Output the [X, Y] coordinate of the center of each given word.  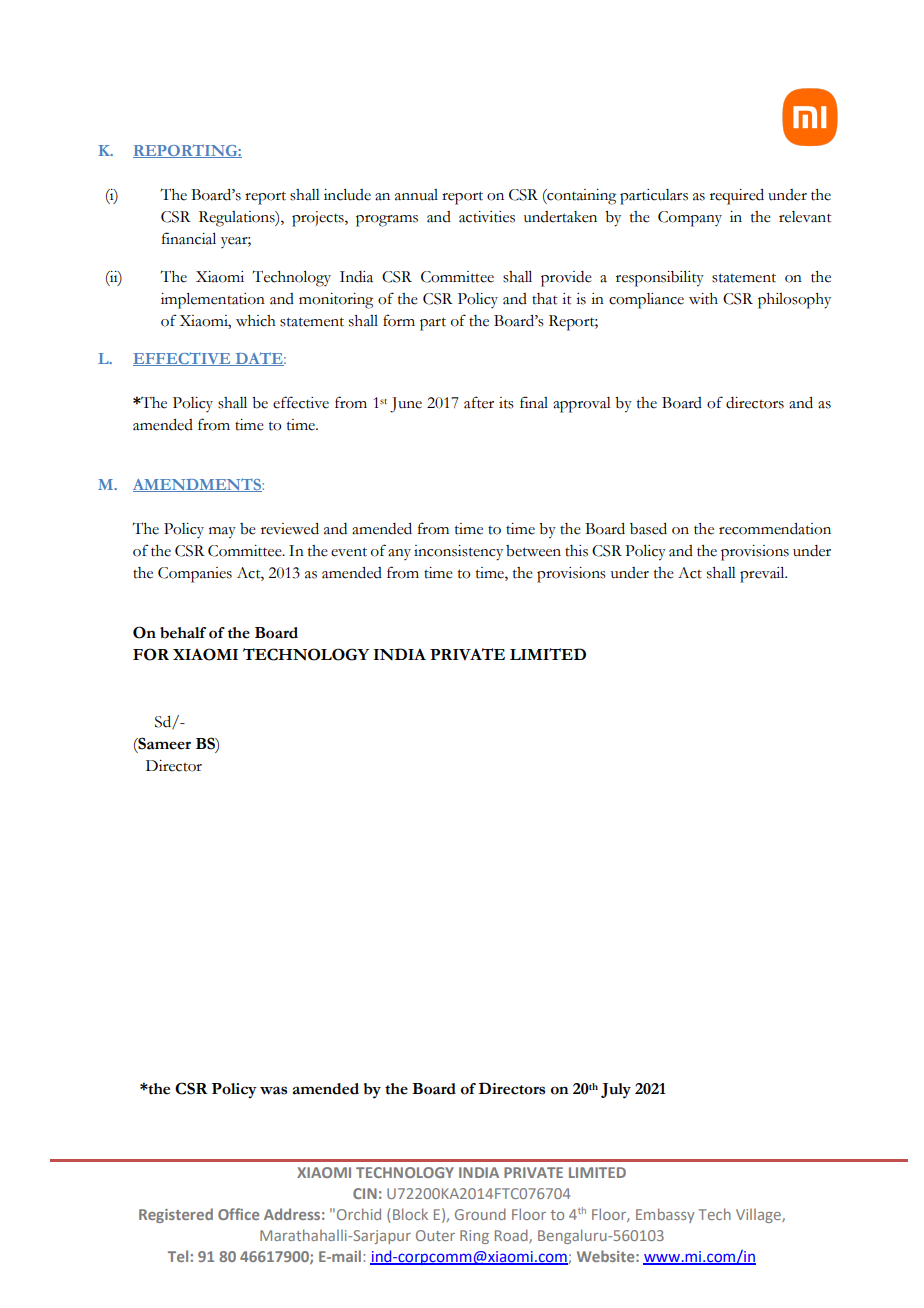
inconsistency [458, 553]
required [737, 197]
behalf [183, 633]
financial [189, 238]
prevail [763, 575]
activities [487, 217]
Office [238, 1214]
